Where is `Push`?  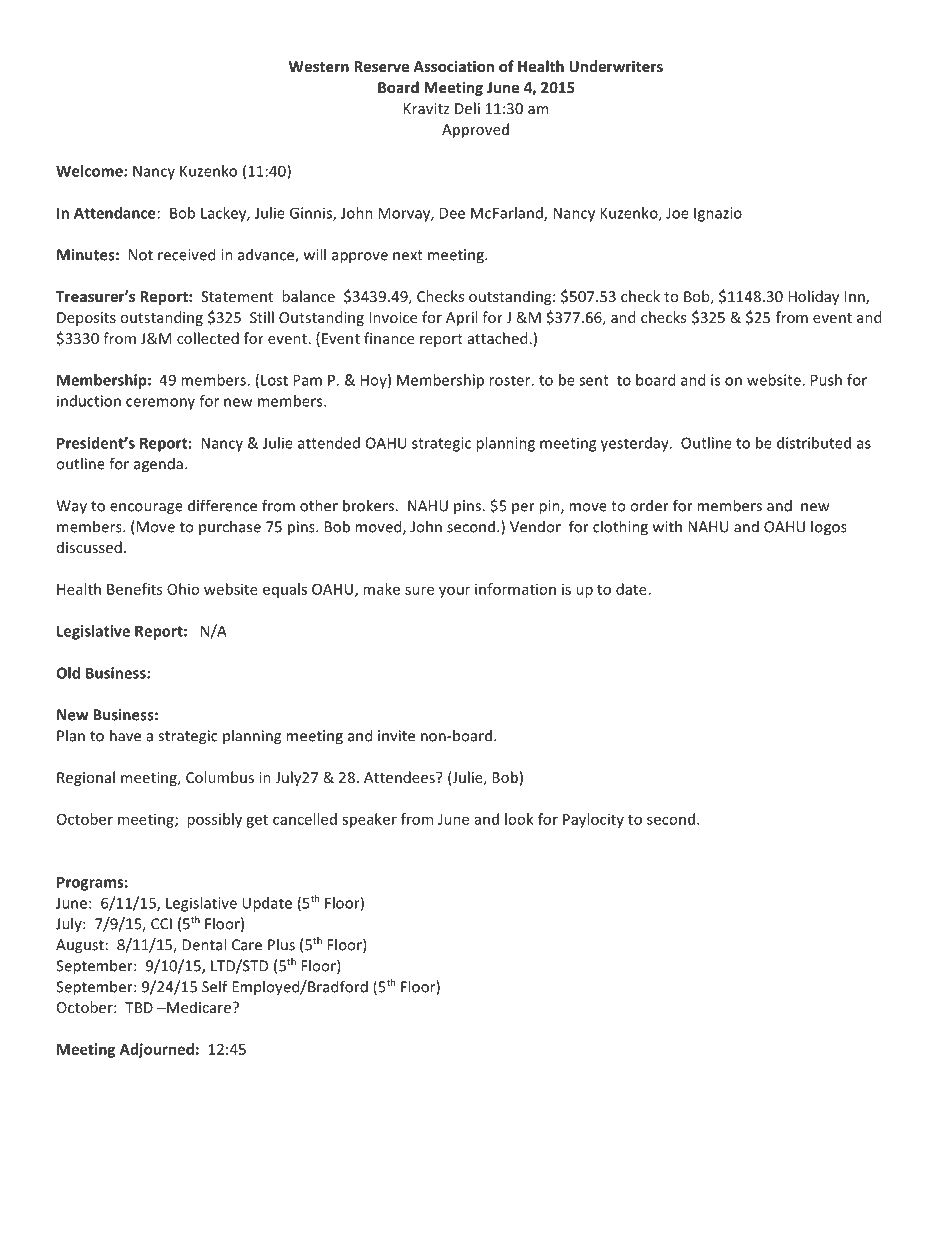
Push is located at coordinates (826, 380).
